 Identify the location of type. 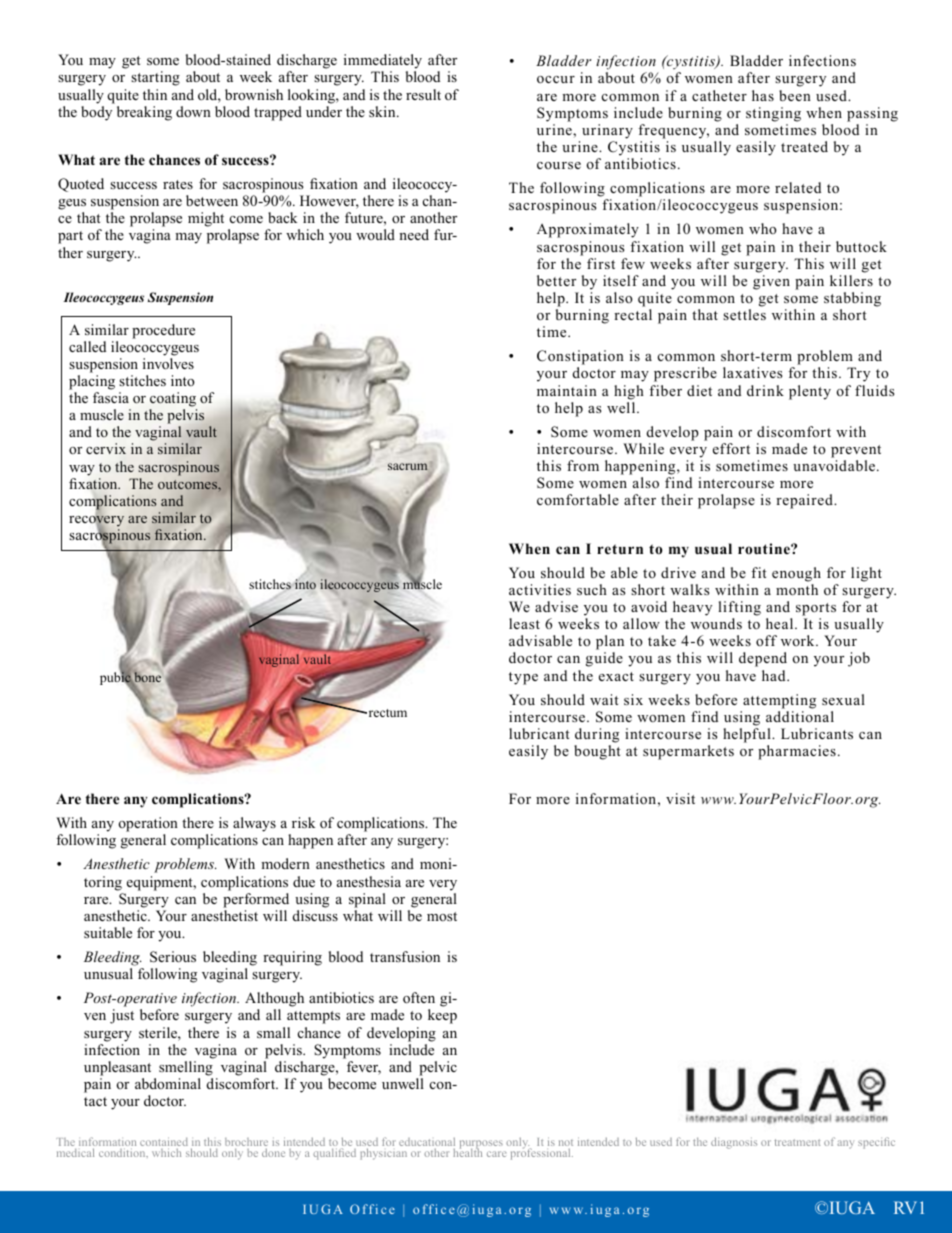
(523, 678).
